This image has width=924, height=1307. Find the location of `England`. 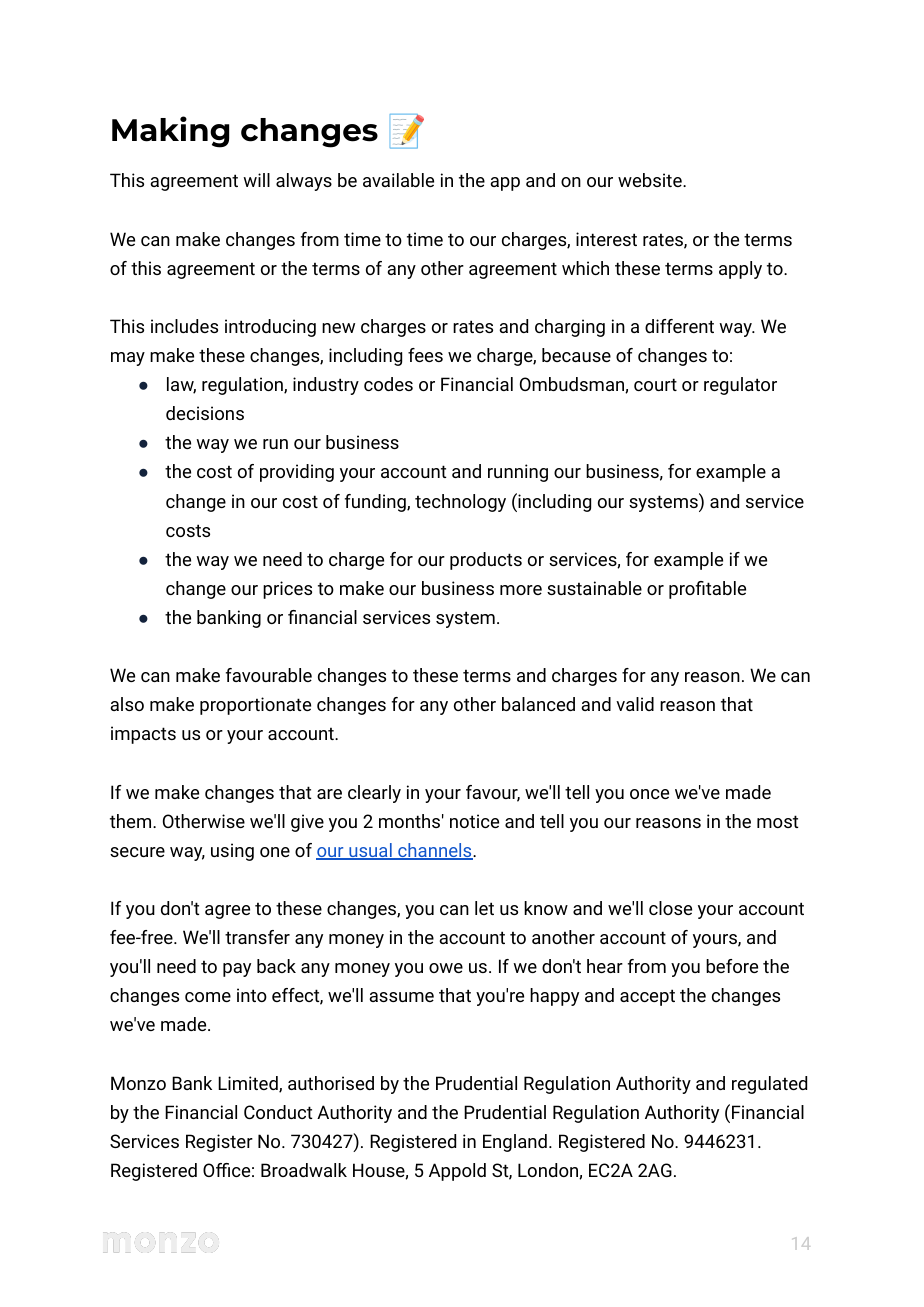

England is located at coordinates (515, 1143).
